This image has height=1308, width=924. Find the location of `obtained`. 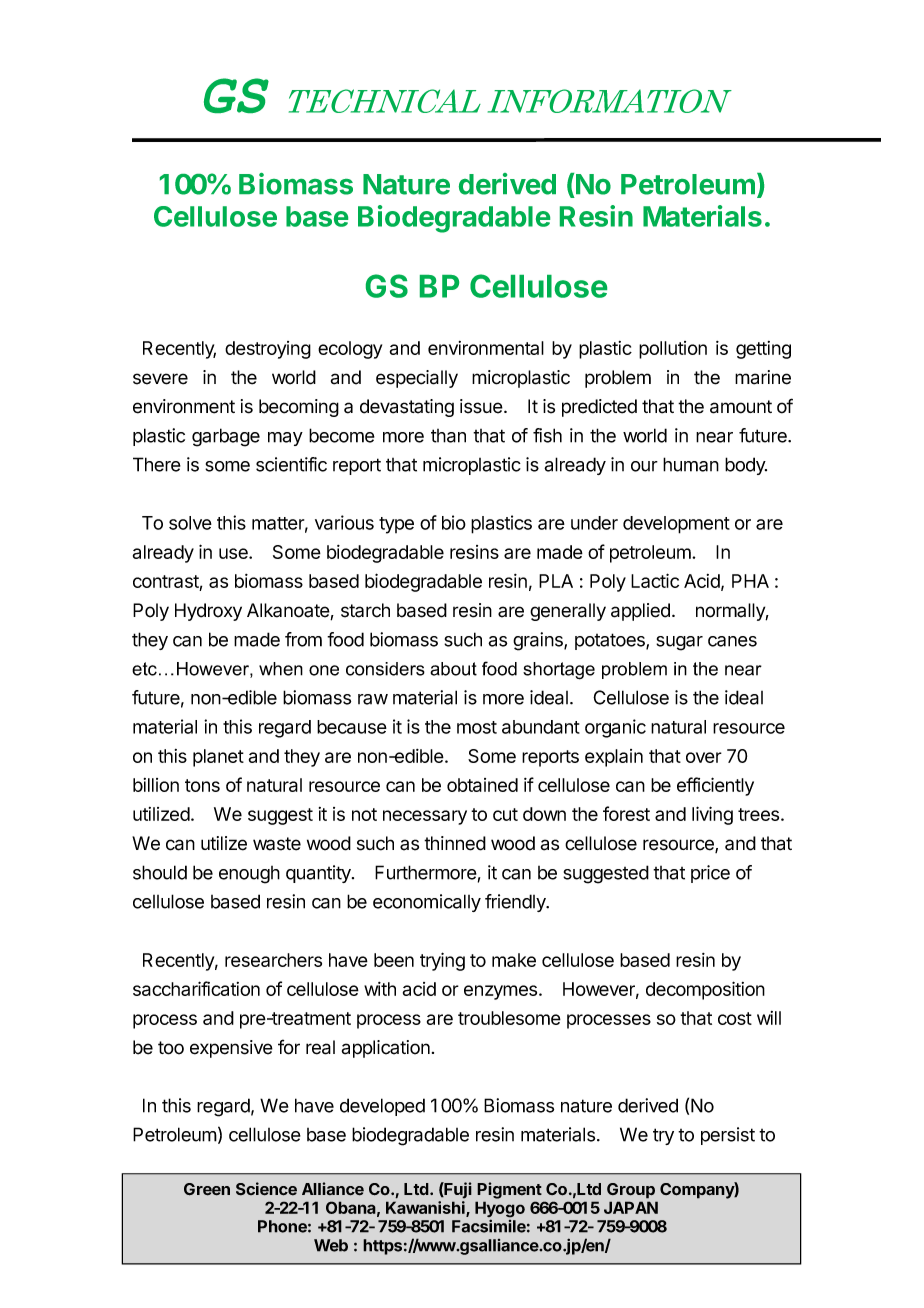

obtained is located at coordinates (482, 785).
